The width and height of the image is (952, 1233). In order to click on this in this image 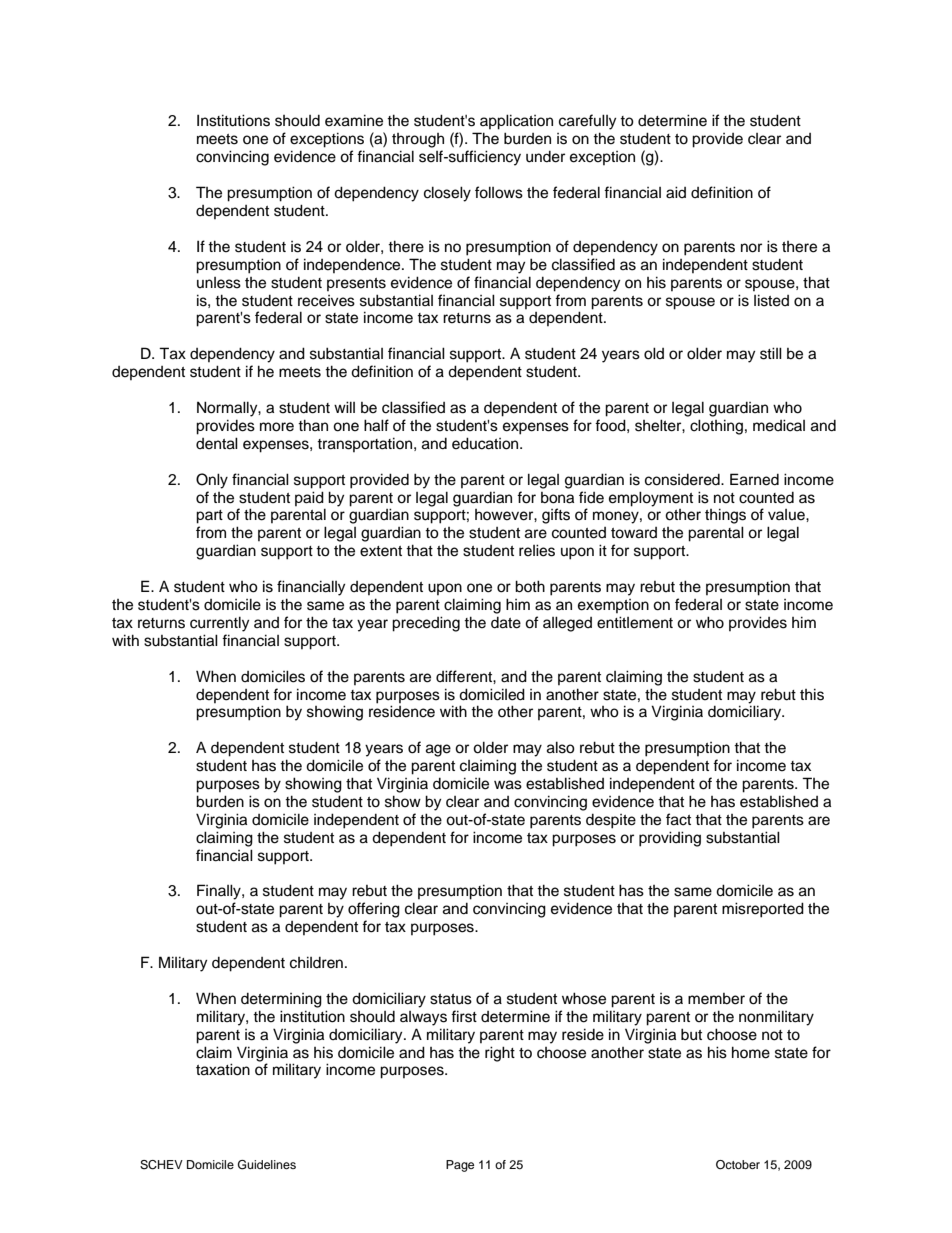, I will do `click(812, 694)`.
